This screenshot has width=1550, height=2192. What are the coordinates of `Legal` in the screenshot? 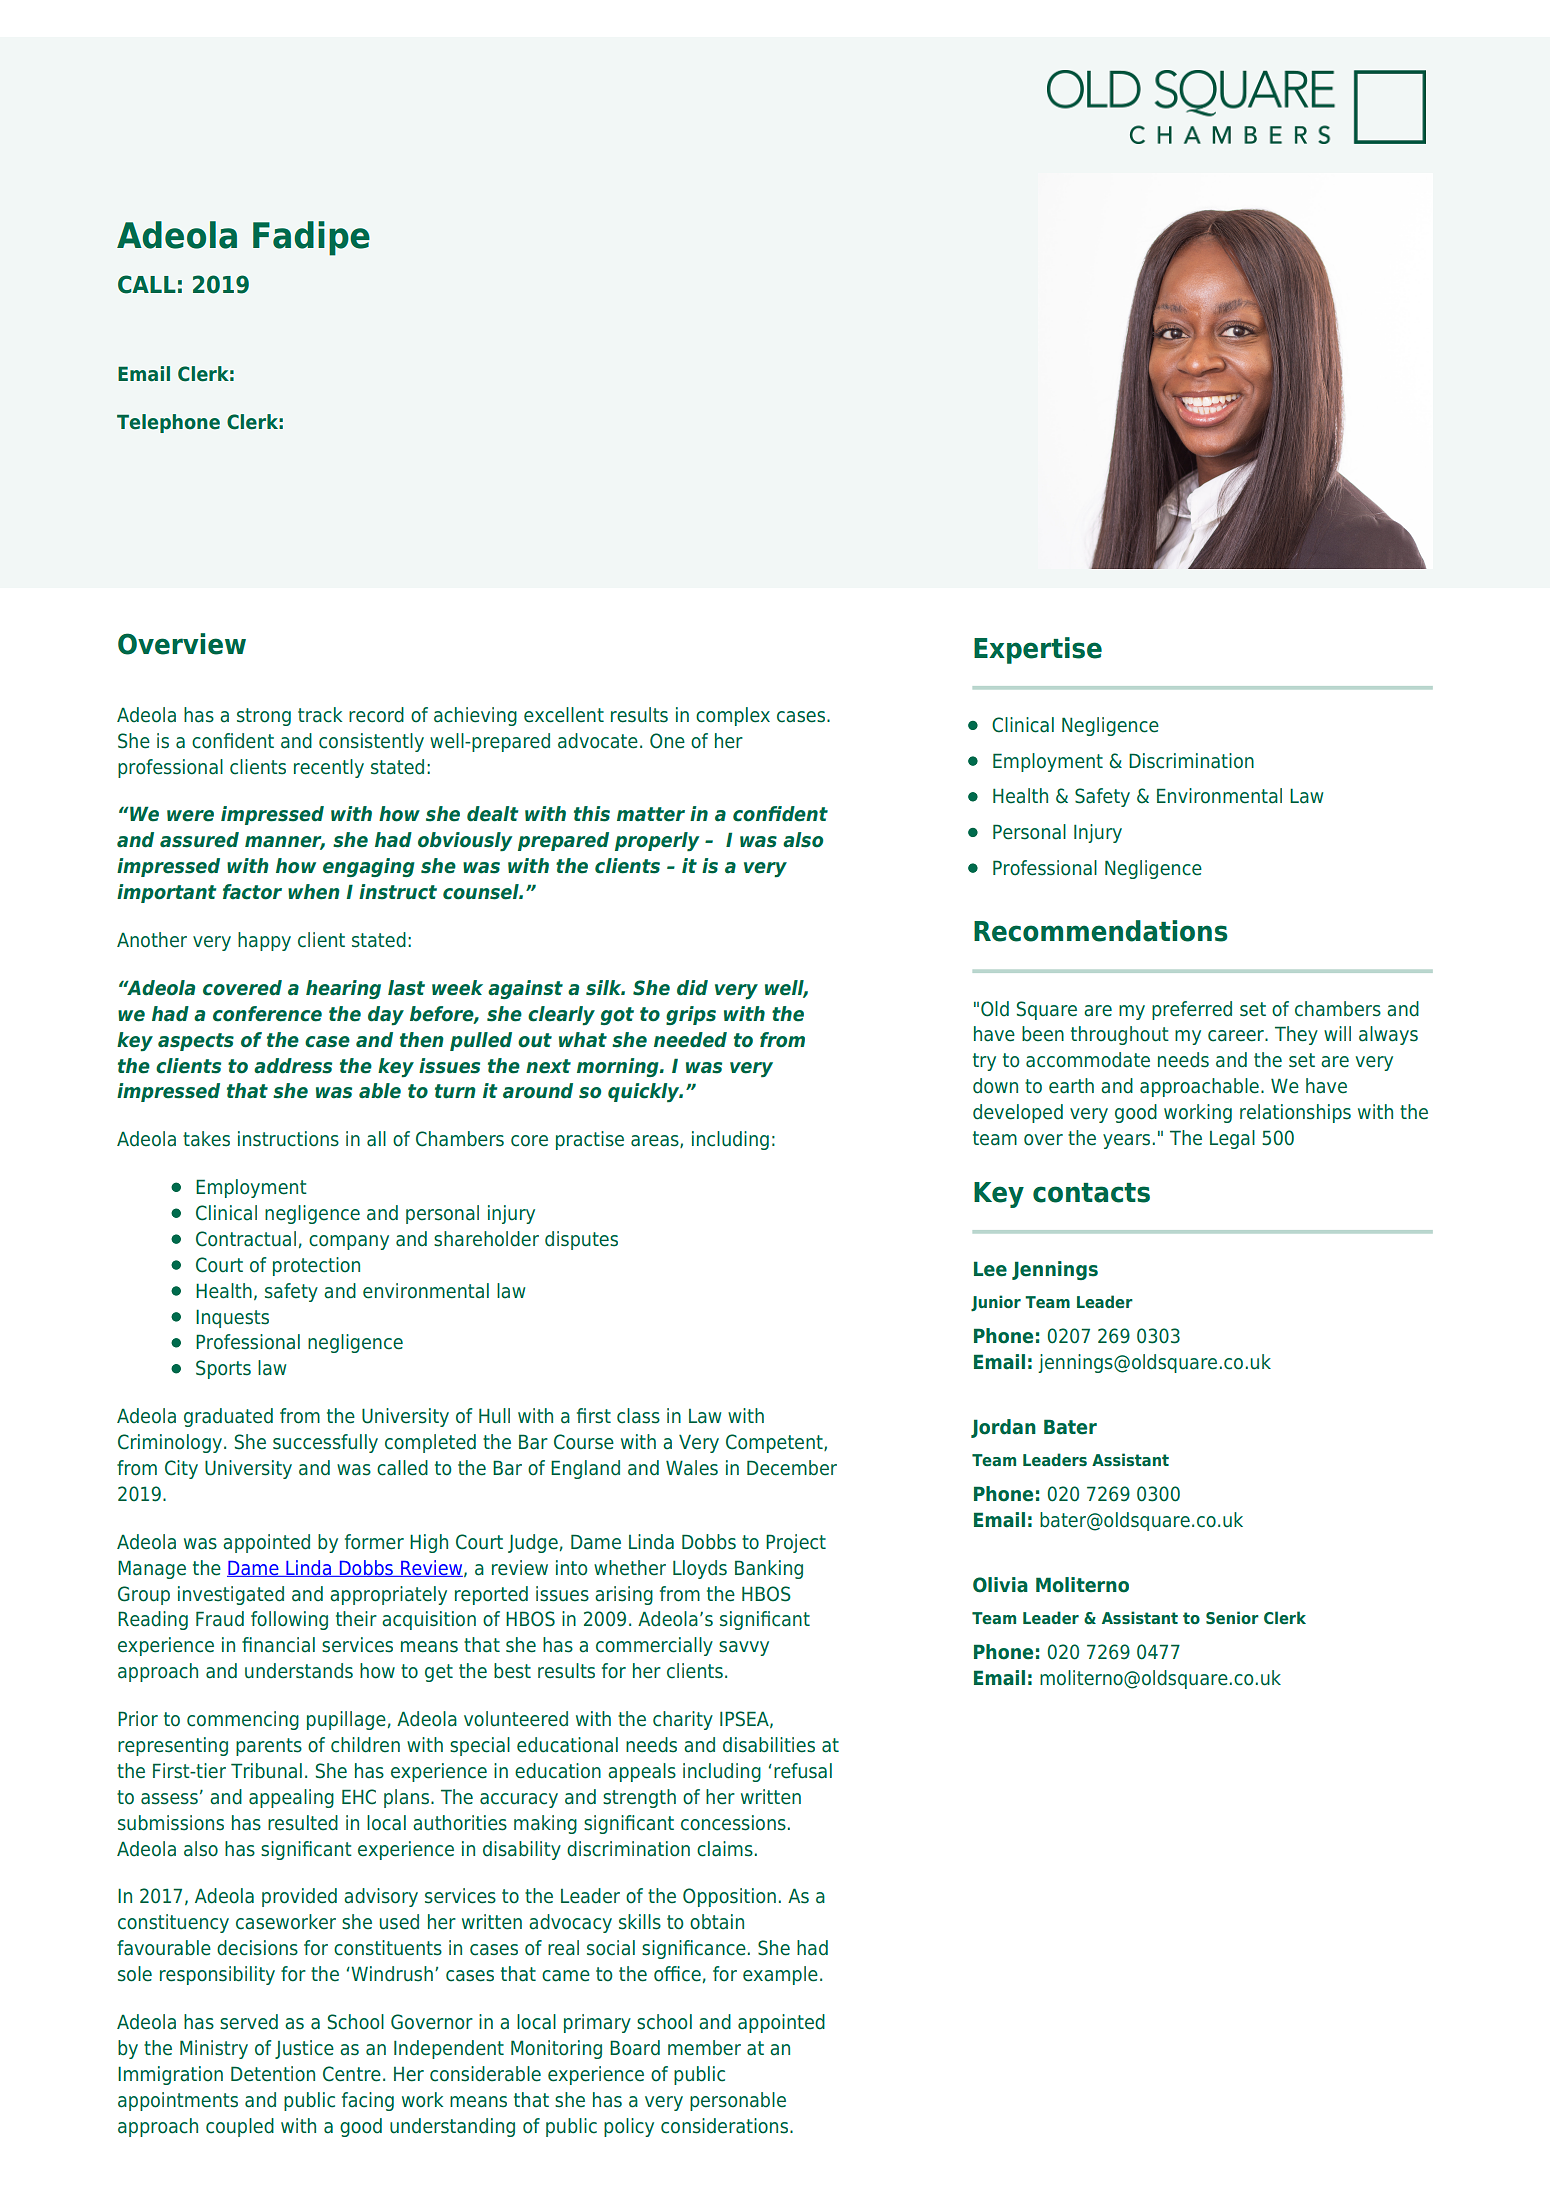 It's located at (1232, 1139).
